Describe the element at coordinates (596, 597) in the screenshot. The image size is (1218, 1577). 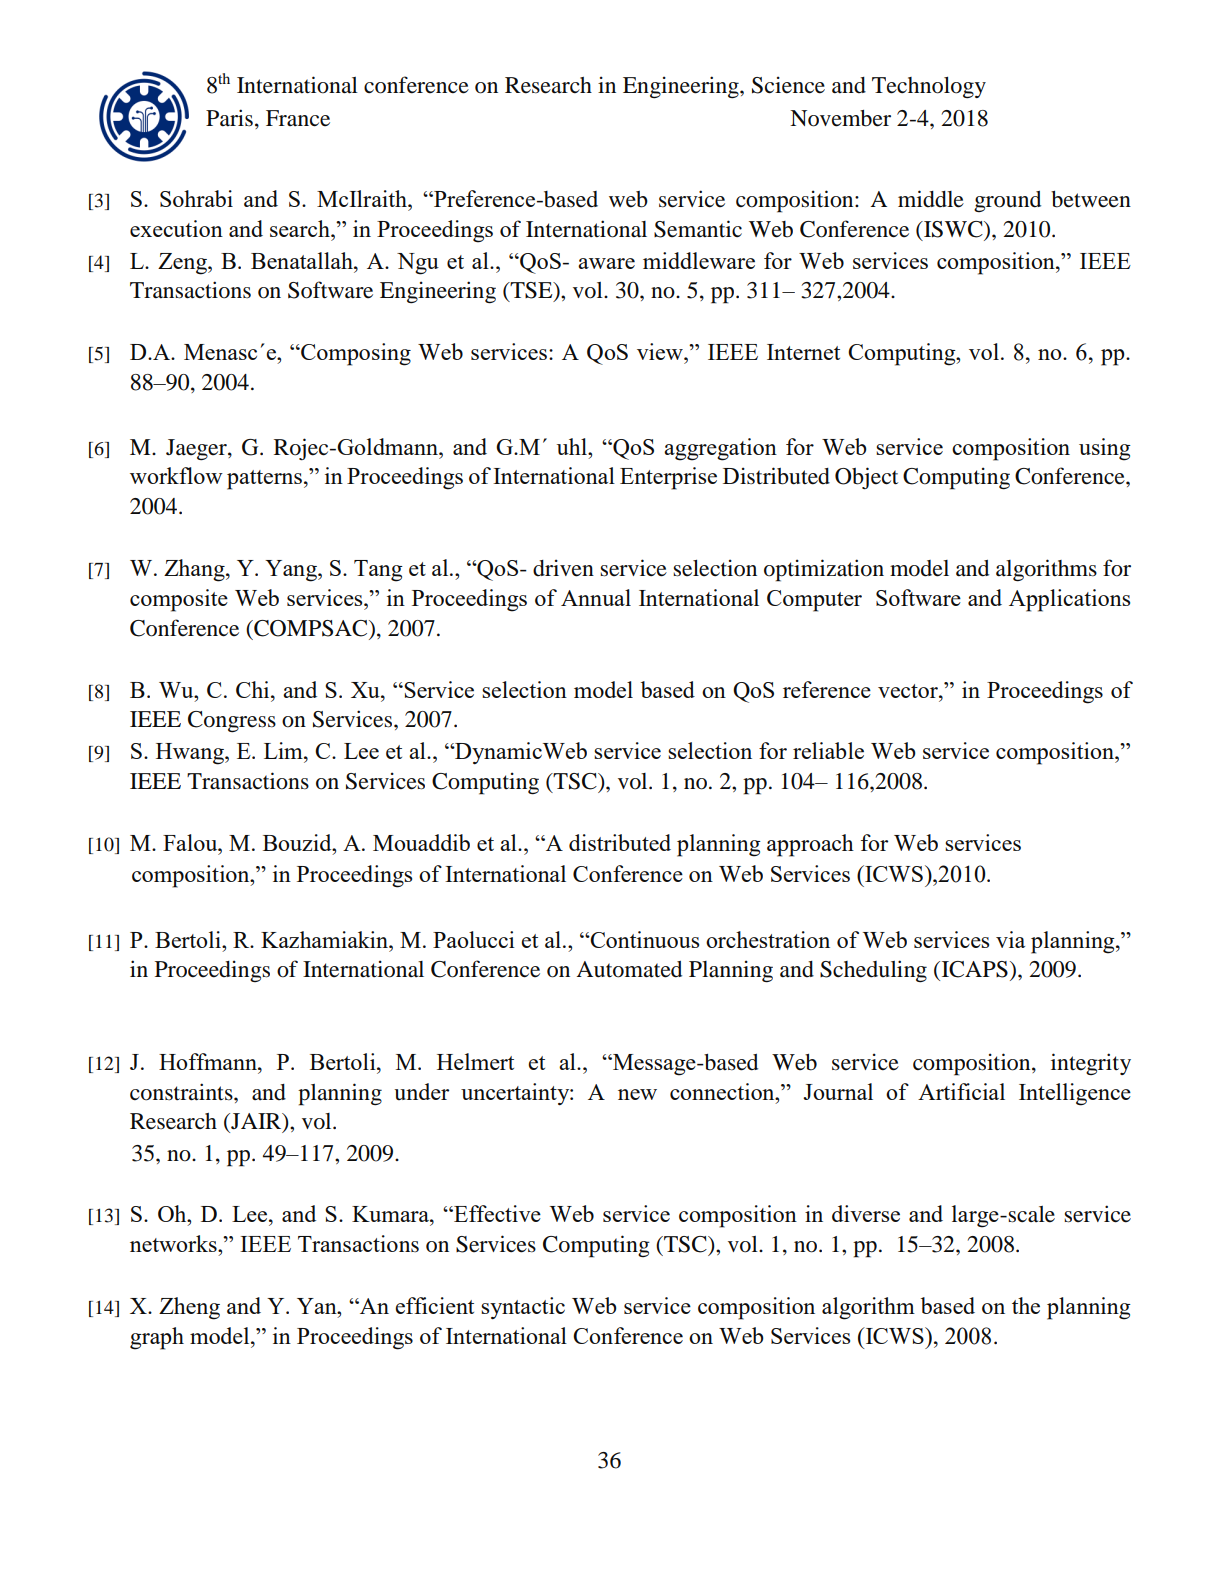
I see `Annual` at that location.
